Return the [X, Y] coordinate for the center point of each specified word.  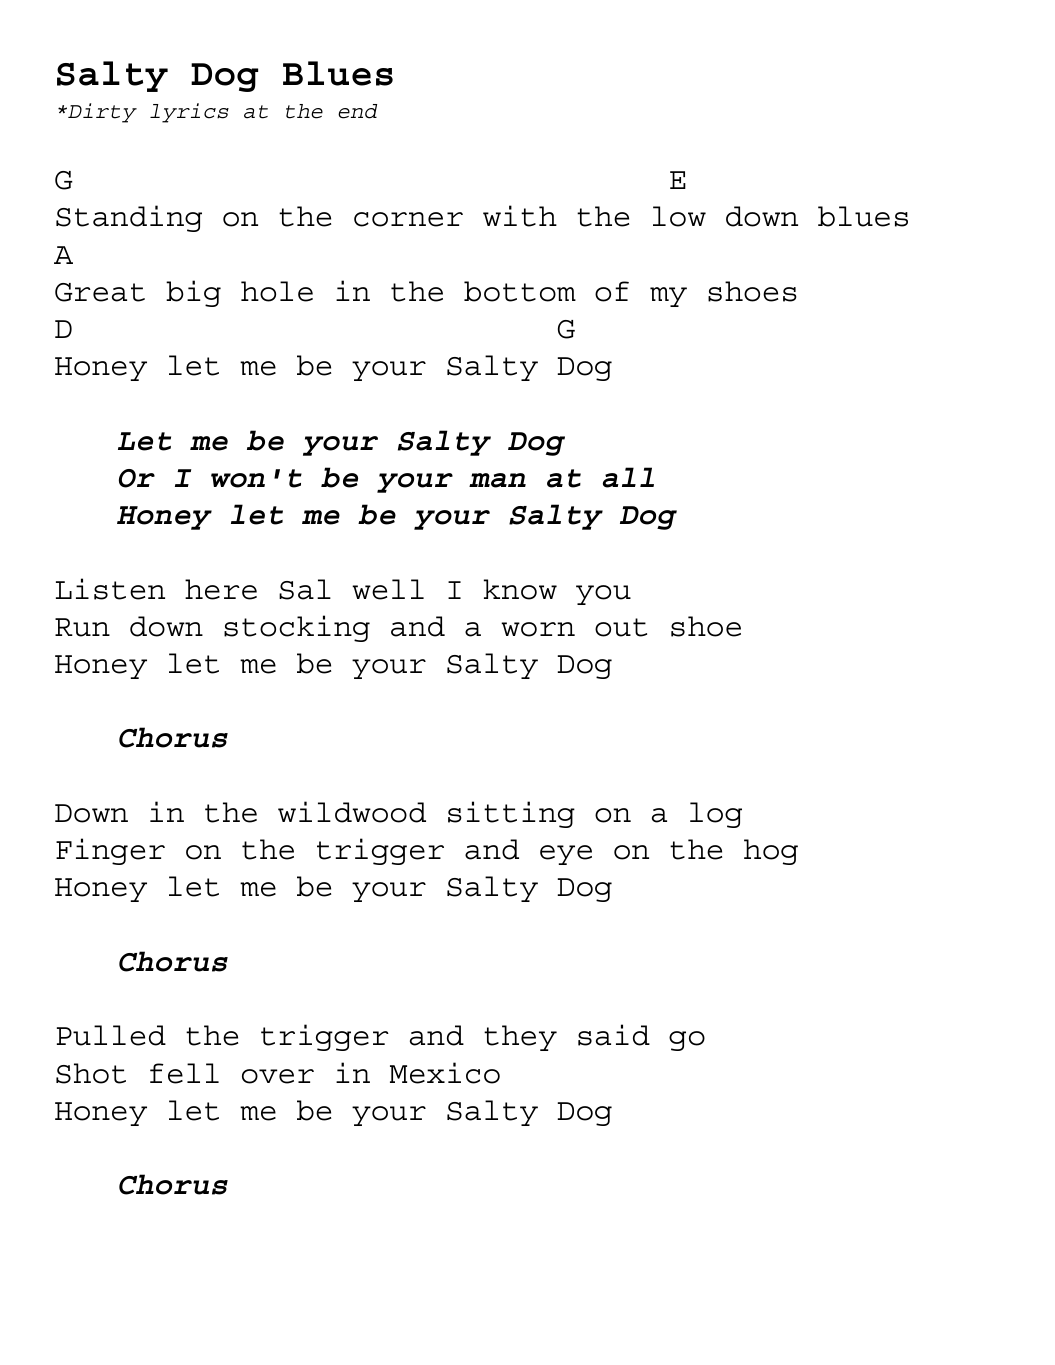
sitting [511, 814]
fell [184, 1073]
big [193, 293]
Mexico [445, 1073]
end [357, 111]
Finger [110, 851]
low [679, 216]
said [614, 1035]
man [497, 480]
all [628, 477]
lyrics [189, 113]
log [716, 815]
